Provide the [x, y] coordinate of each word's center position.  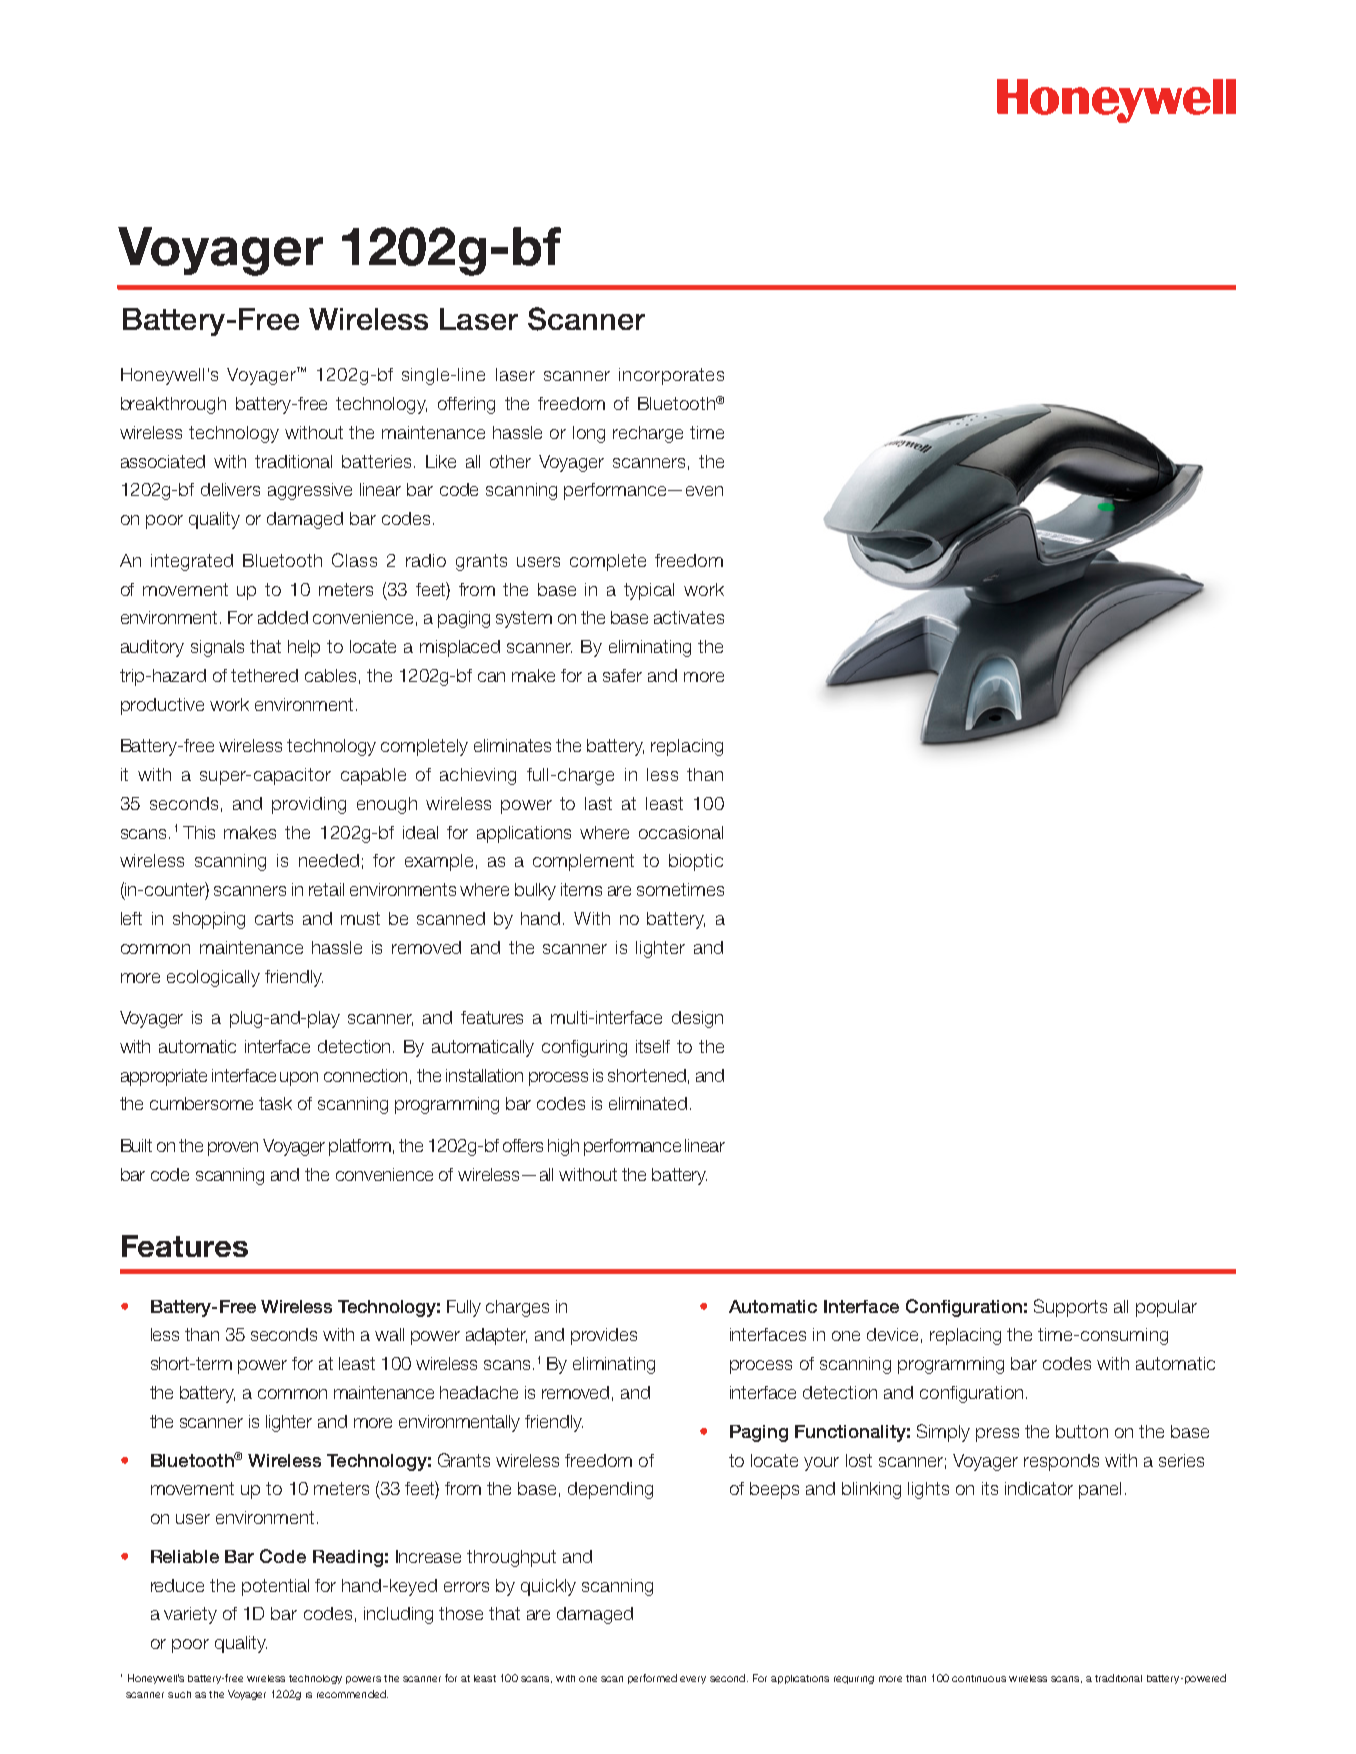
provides [604, 1336]
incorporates [671, 376]
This [199, 832]
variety [190, 1615]
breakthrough [173, 405]
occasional [681, 832]
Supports [1070, 1308]
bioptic [696, 862]
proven [233, 1149]
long [589, 434]
